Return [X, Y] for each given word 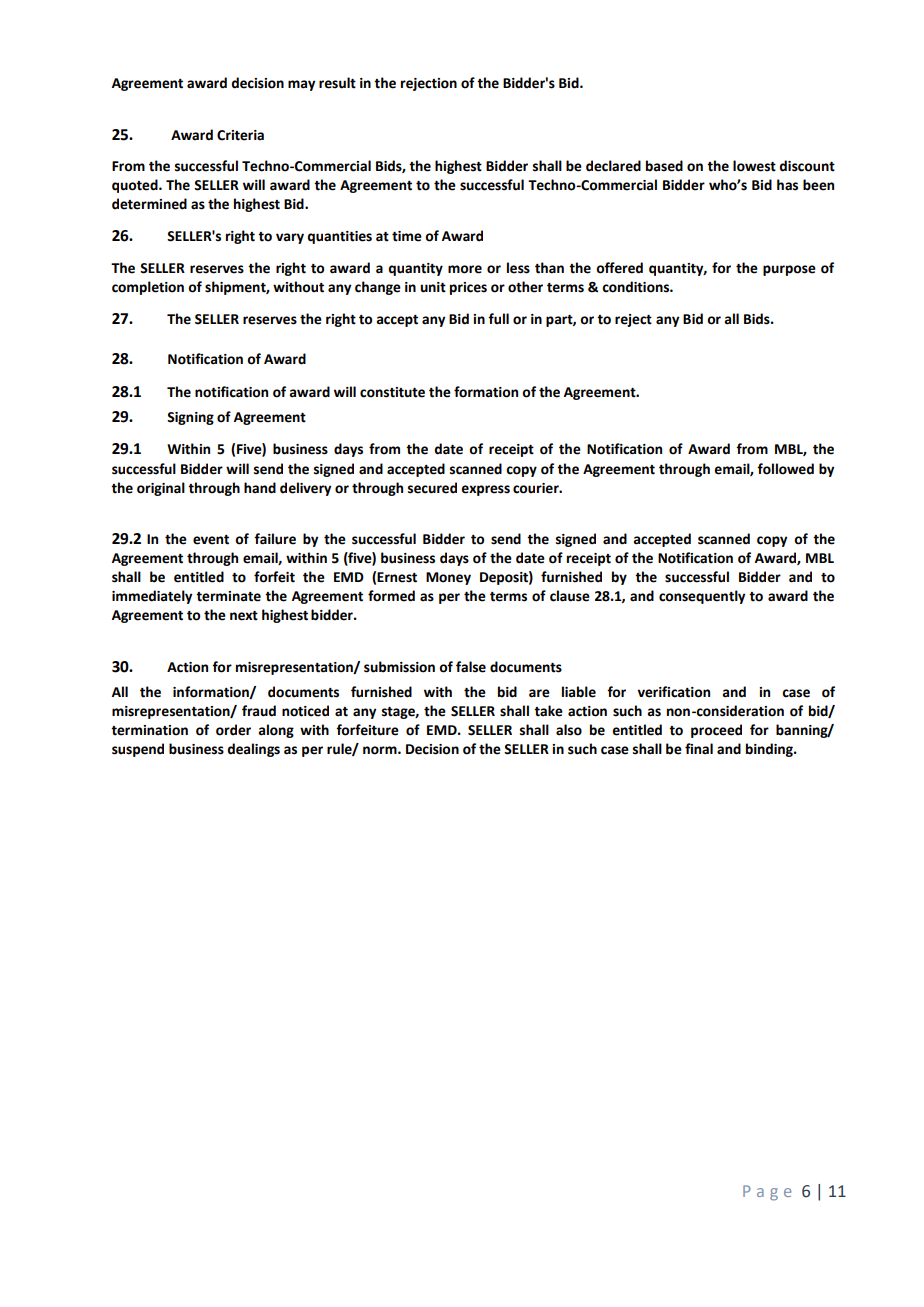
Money [448, 578]
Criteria [240, 135]
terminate [228, 596]
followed [785, 469]
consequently [702, 597]
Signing [190, 418]
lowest [754, 166]
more [465, 269]
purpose [789, 270]
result [337, 83]
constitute [392, 392]
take [548, 711]
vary [290, 238]
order [233, 730]
